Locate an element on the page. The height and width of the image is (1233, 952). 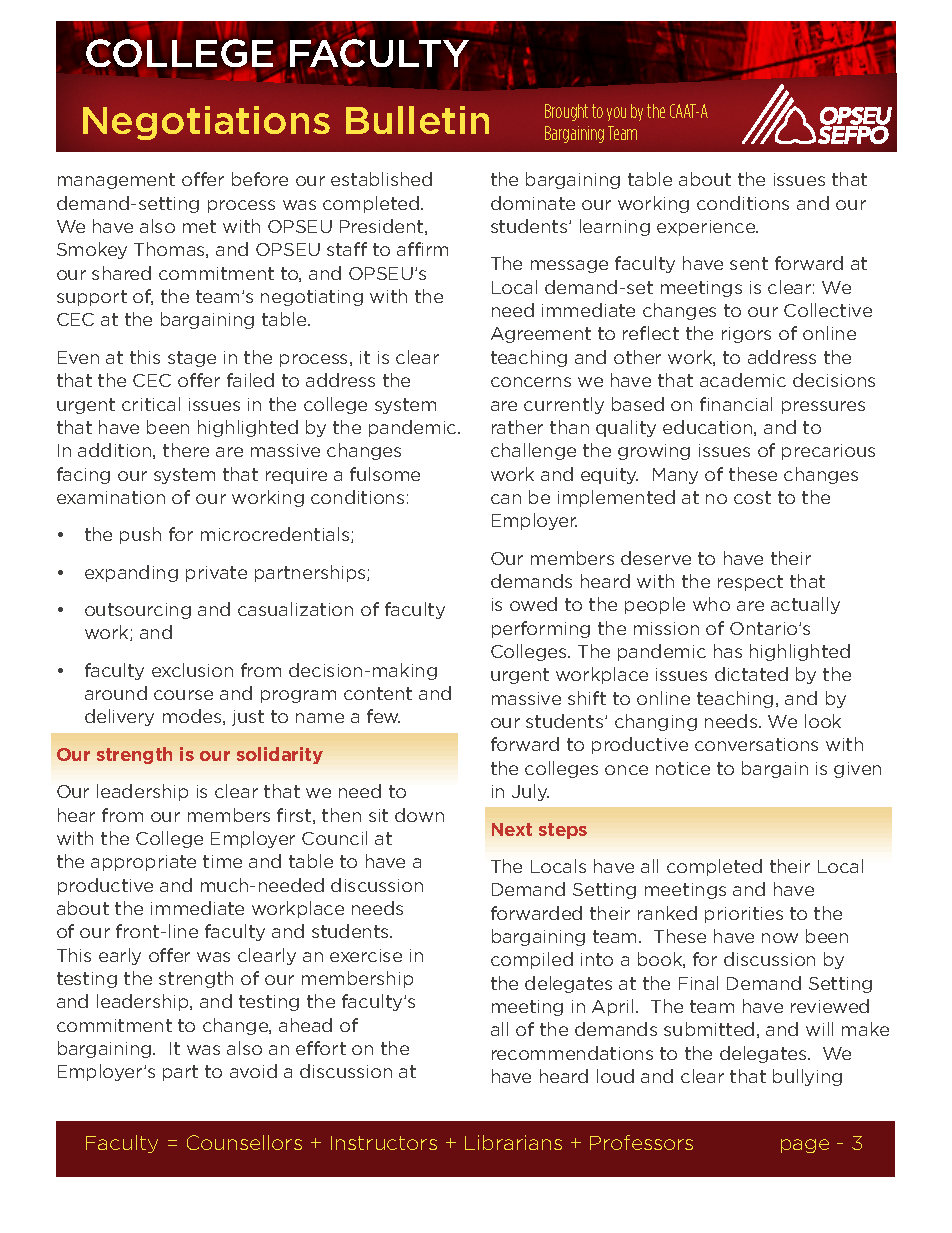
outsourcing is located at coordinates (138, 611).
